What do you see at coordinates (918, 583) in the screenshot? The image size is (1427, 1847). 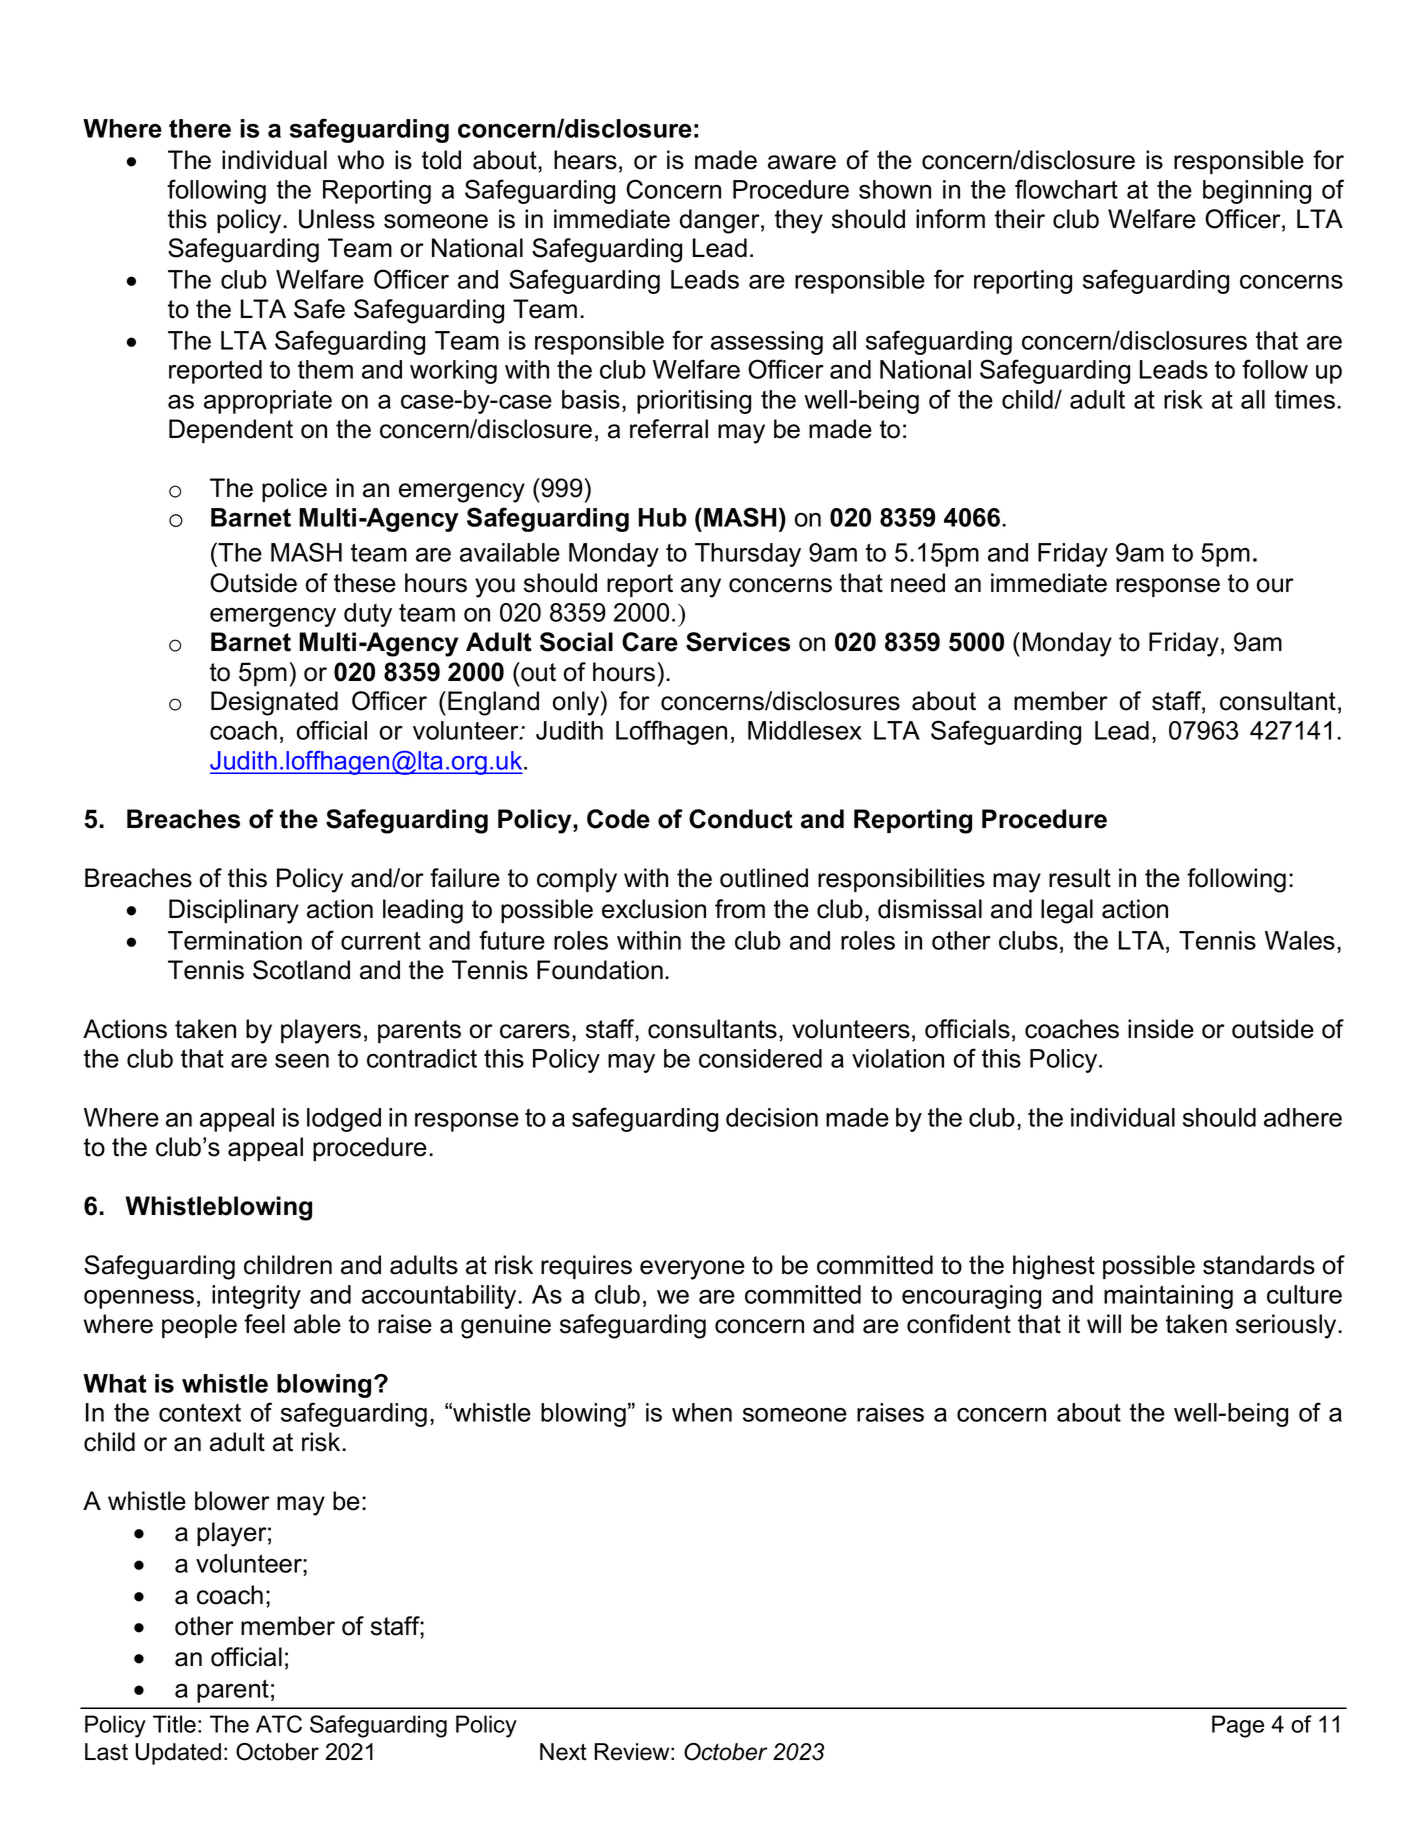 I see `need` at bounding box center [918, 583].
